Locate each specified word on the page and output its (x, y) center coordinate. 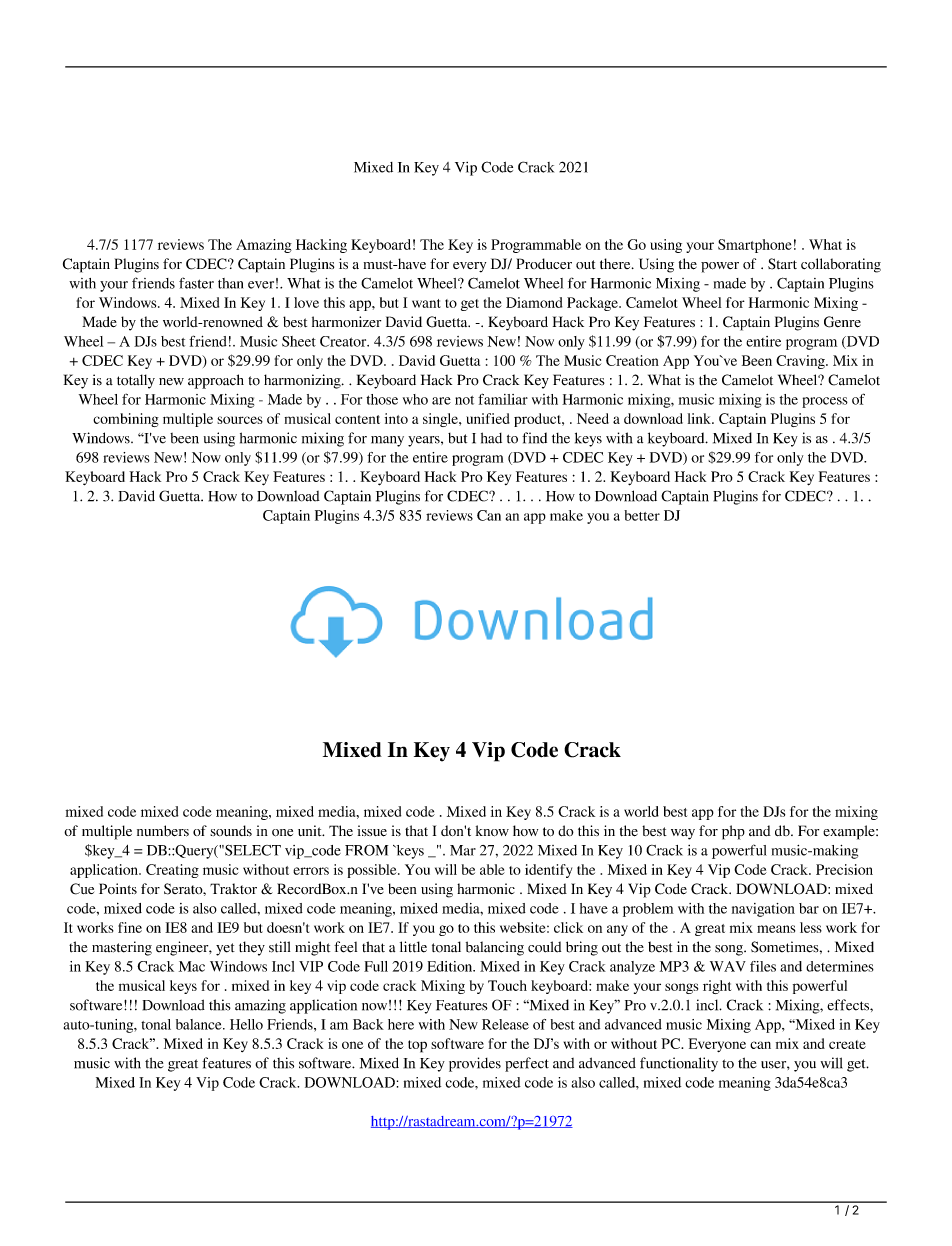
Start (782, 264)
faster (196, 283)
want (426, 303)
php (733, 832)
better (642, 515)
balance (200, 1024)
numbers (163, 831)
